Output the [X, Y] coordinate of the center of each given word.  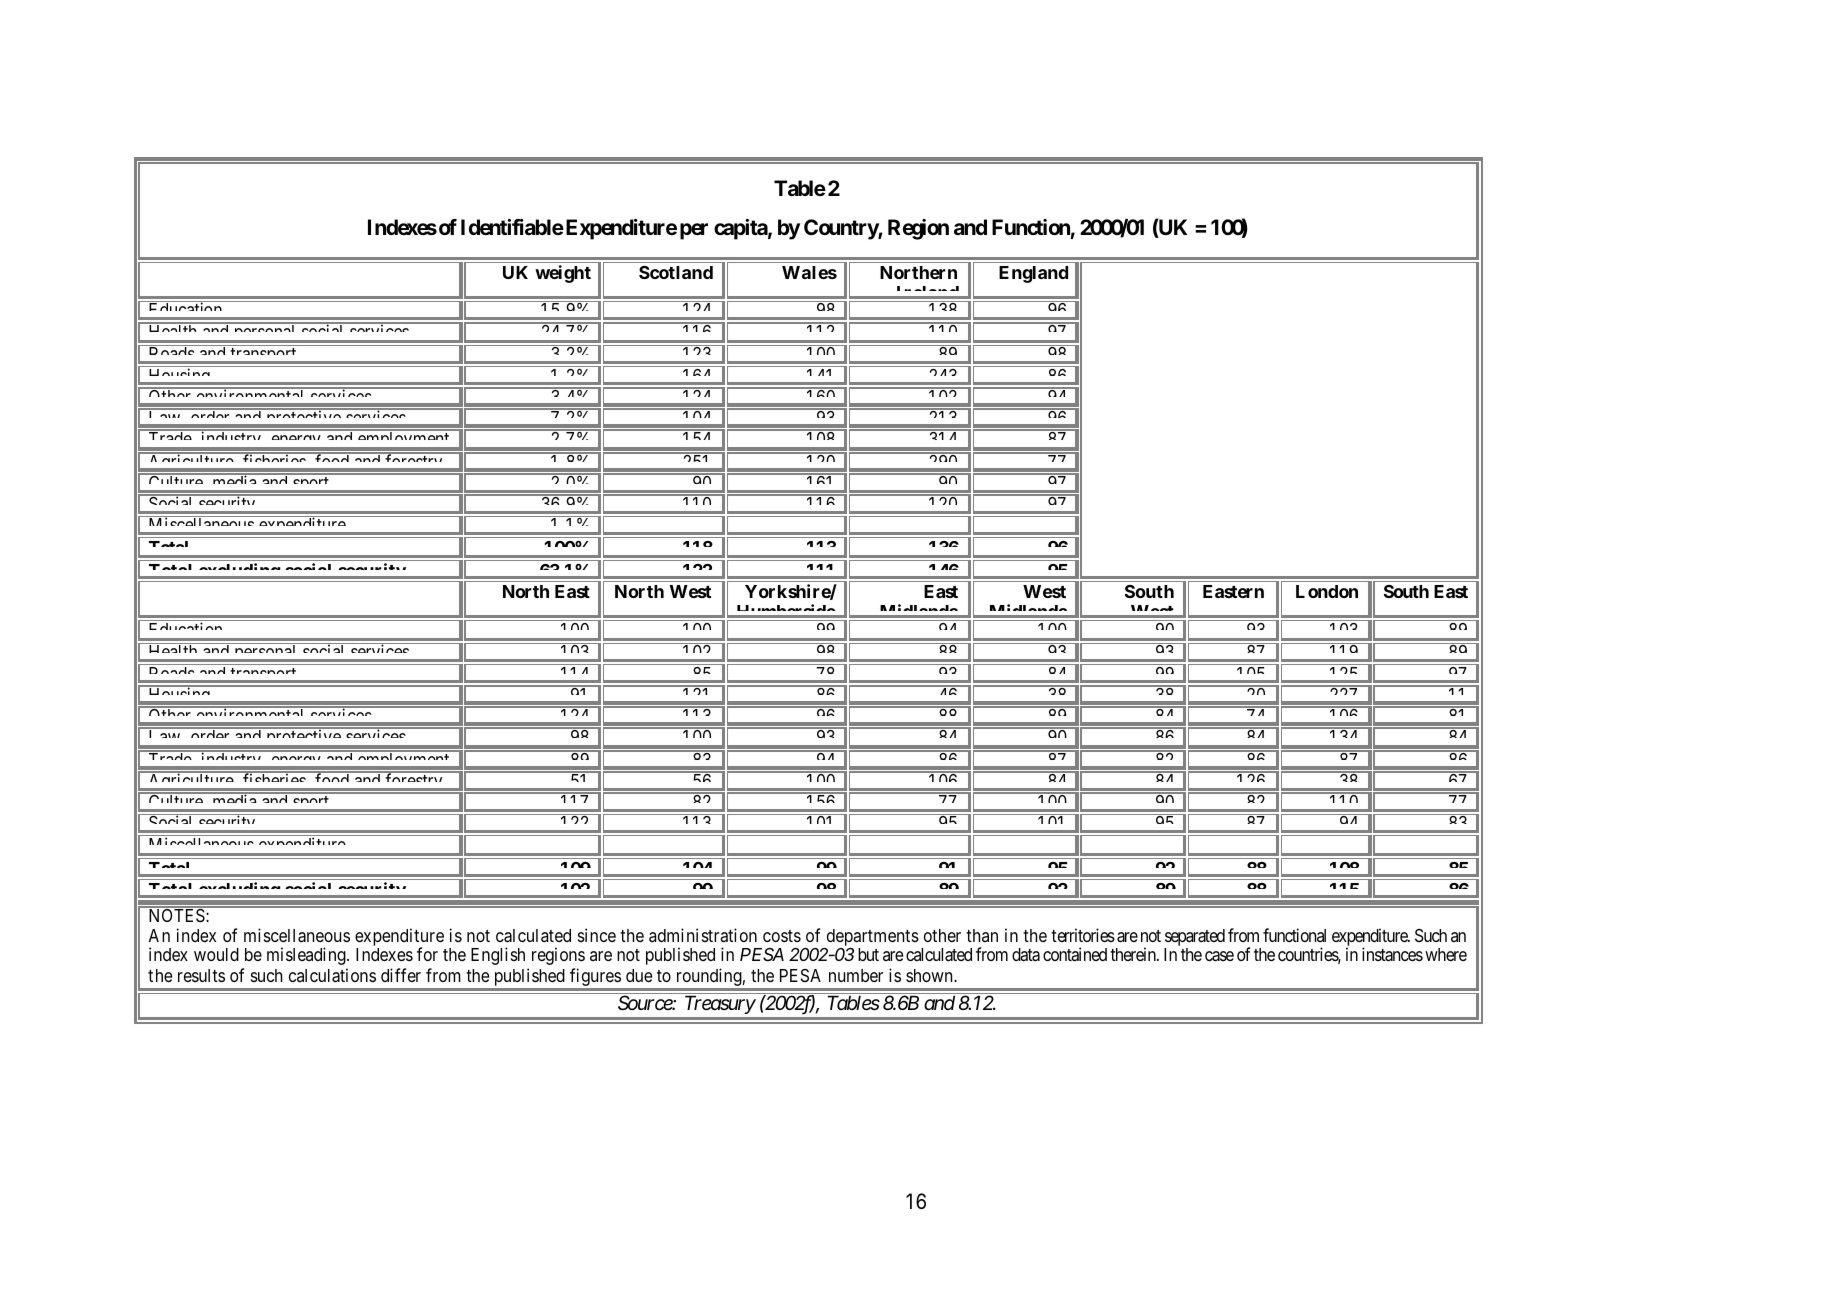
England [1033, 274]
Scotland [676, 272]
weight [563, 274]
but [868, 954]
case [1219, 956]
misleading [307, 956]
